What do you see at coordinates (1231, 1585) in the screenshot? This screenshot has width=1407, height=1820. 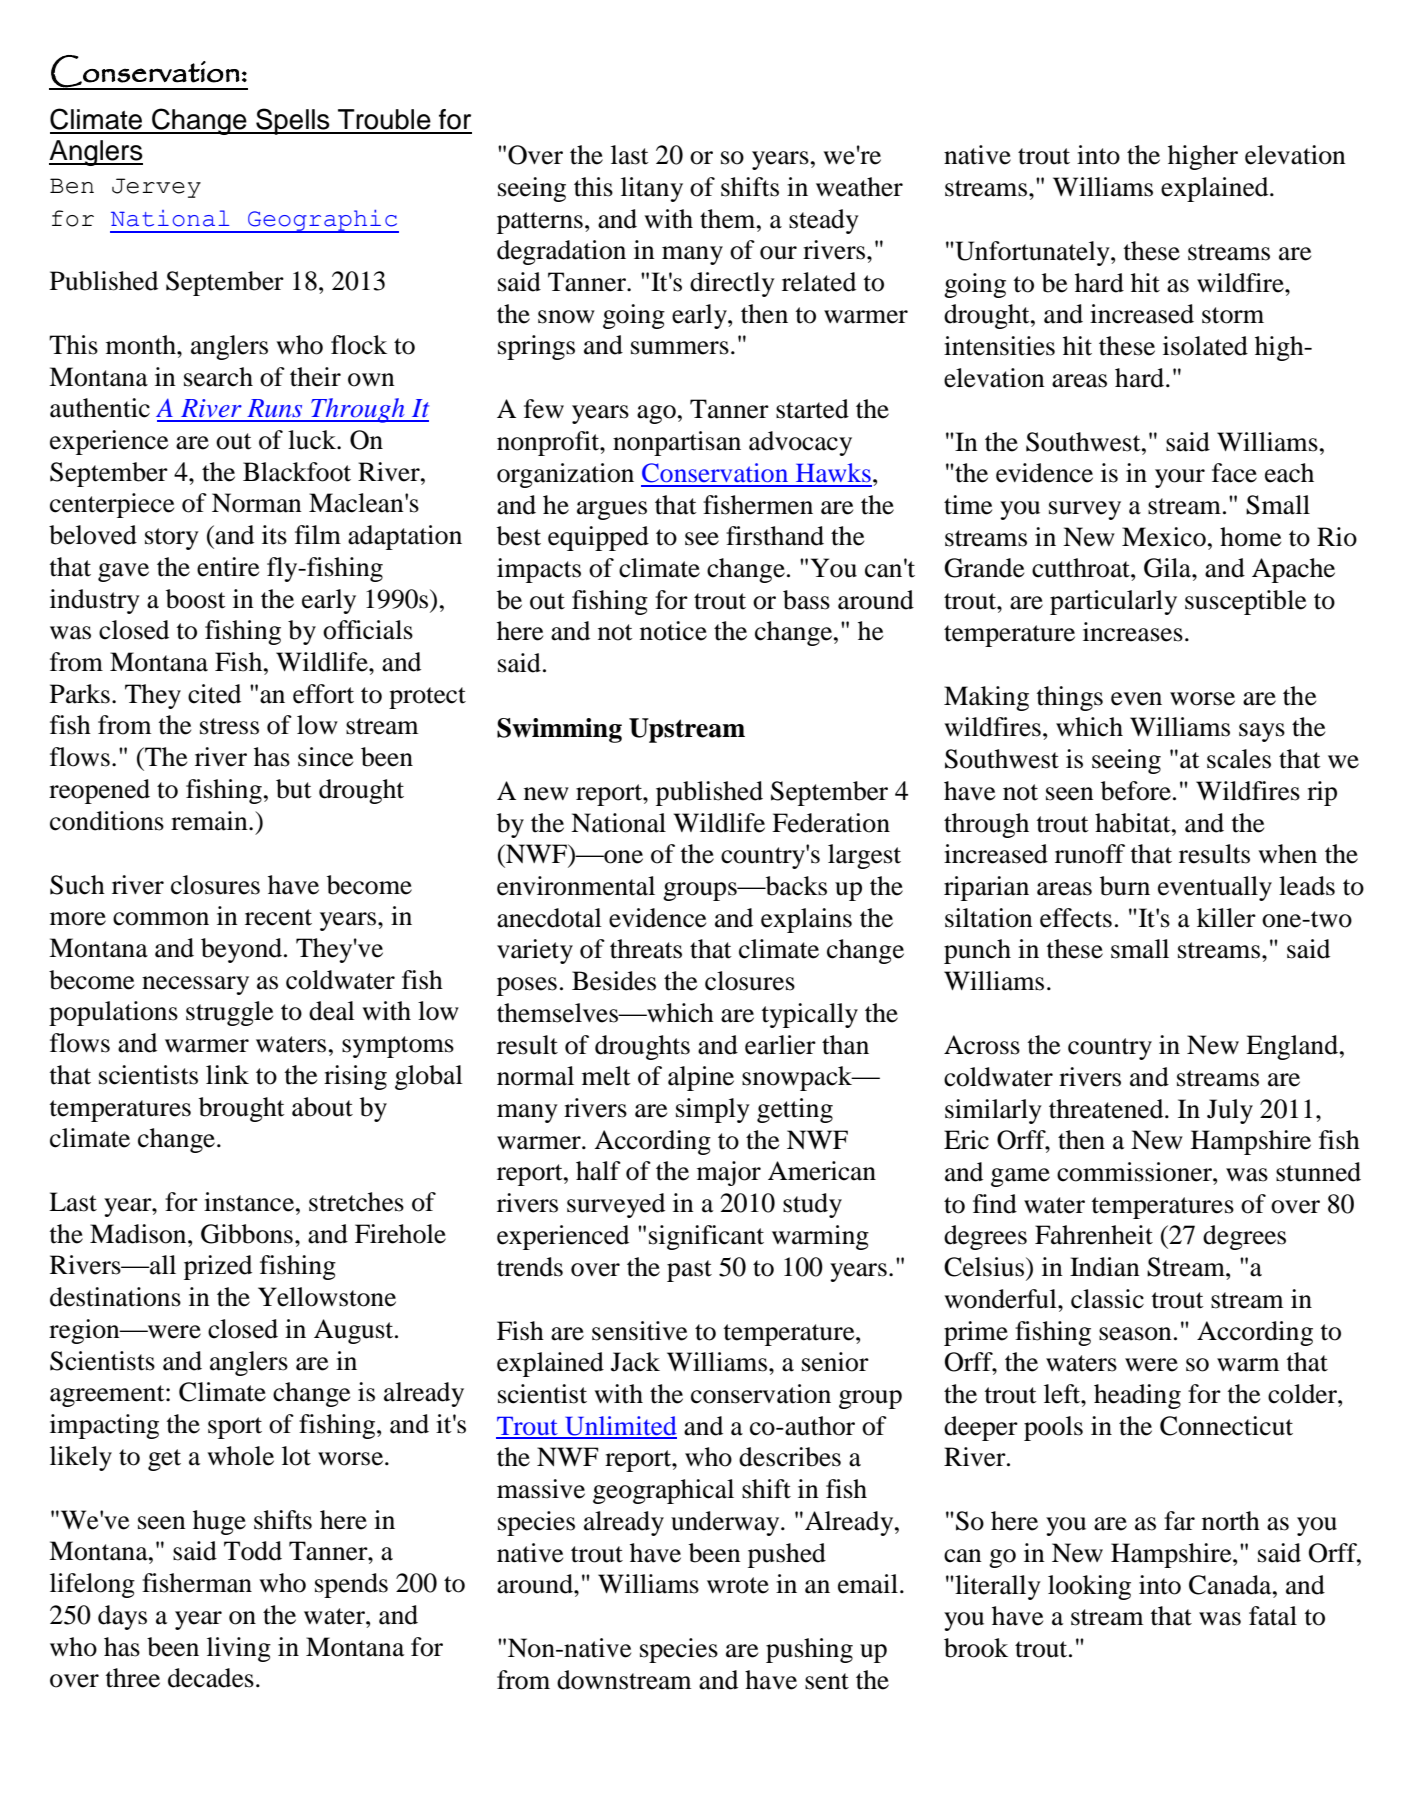 I see `Canada` at bounding box center [1231, 1585].
